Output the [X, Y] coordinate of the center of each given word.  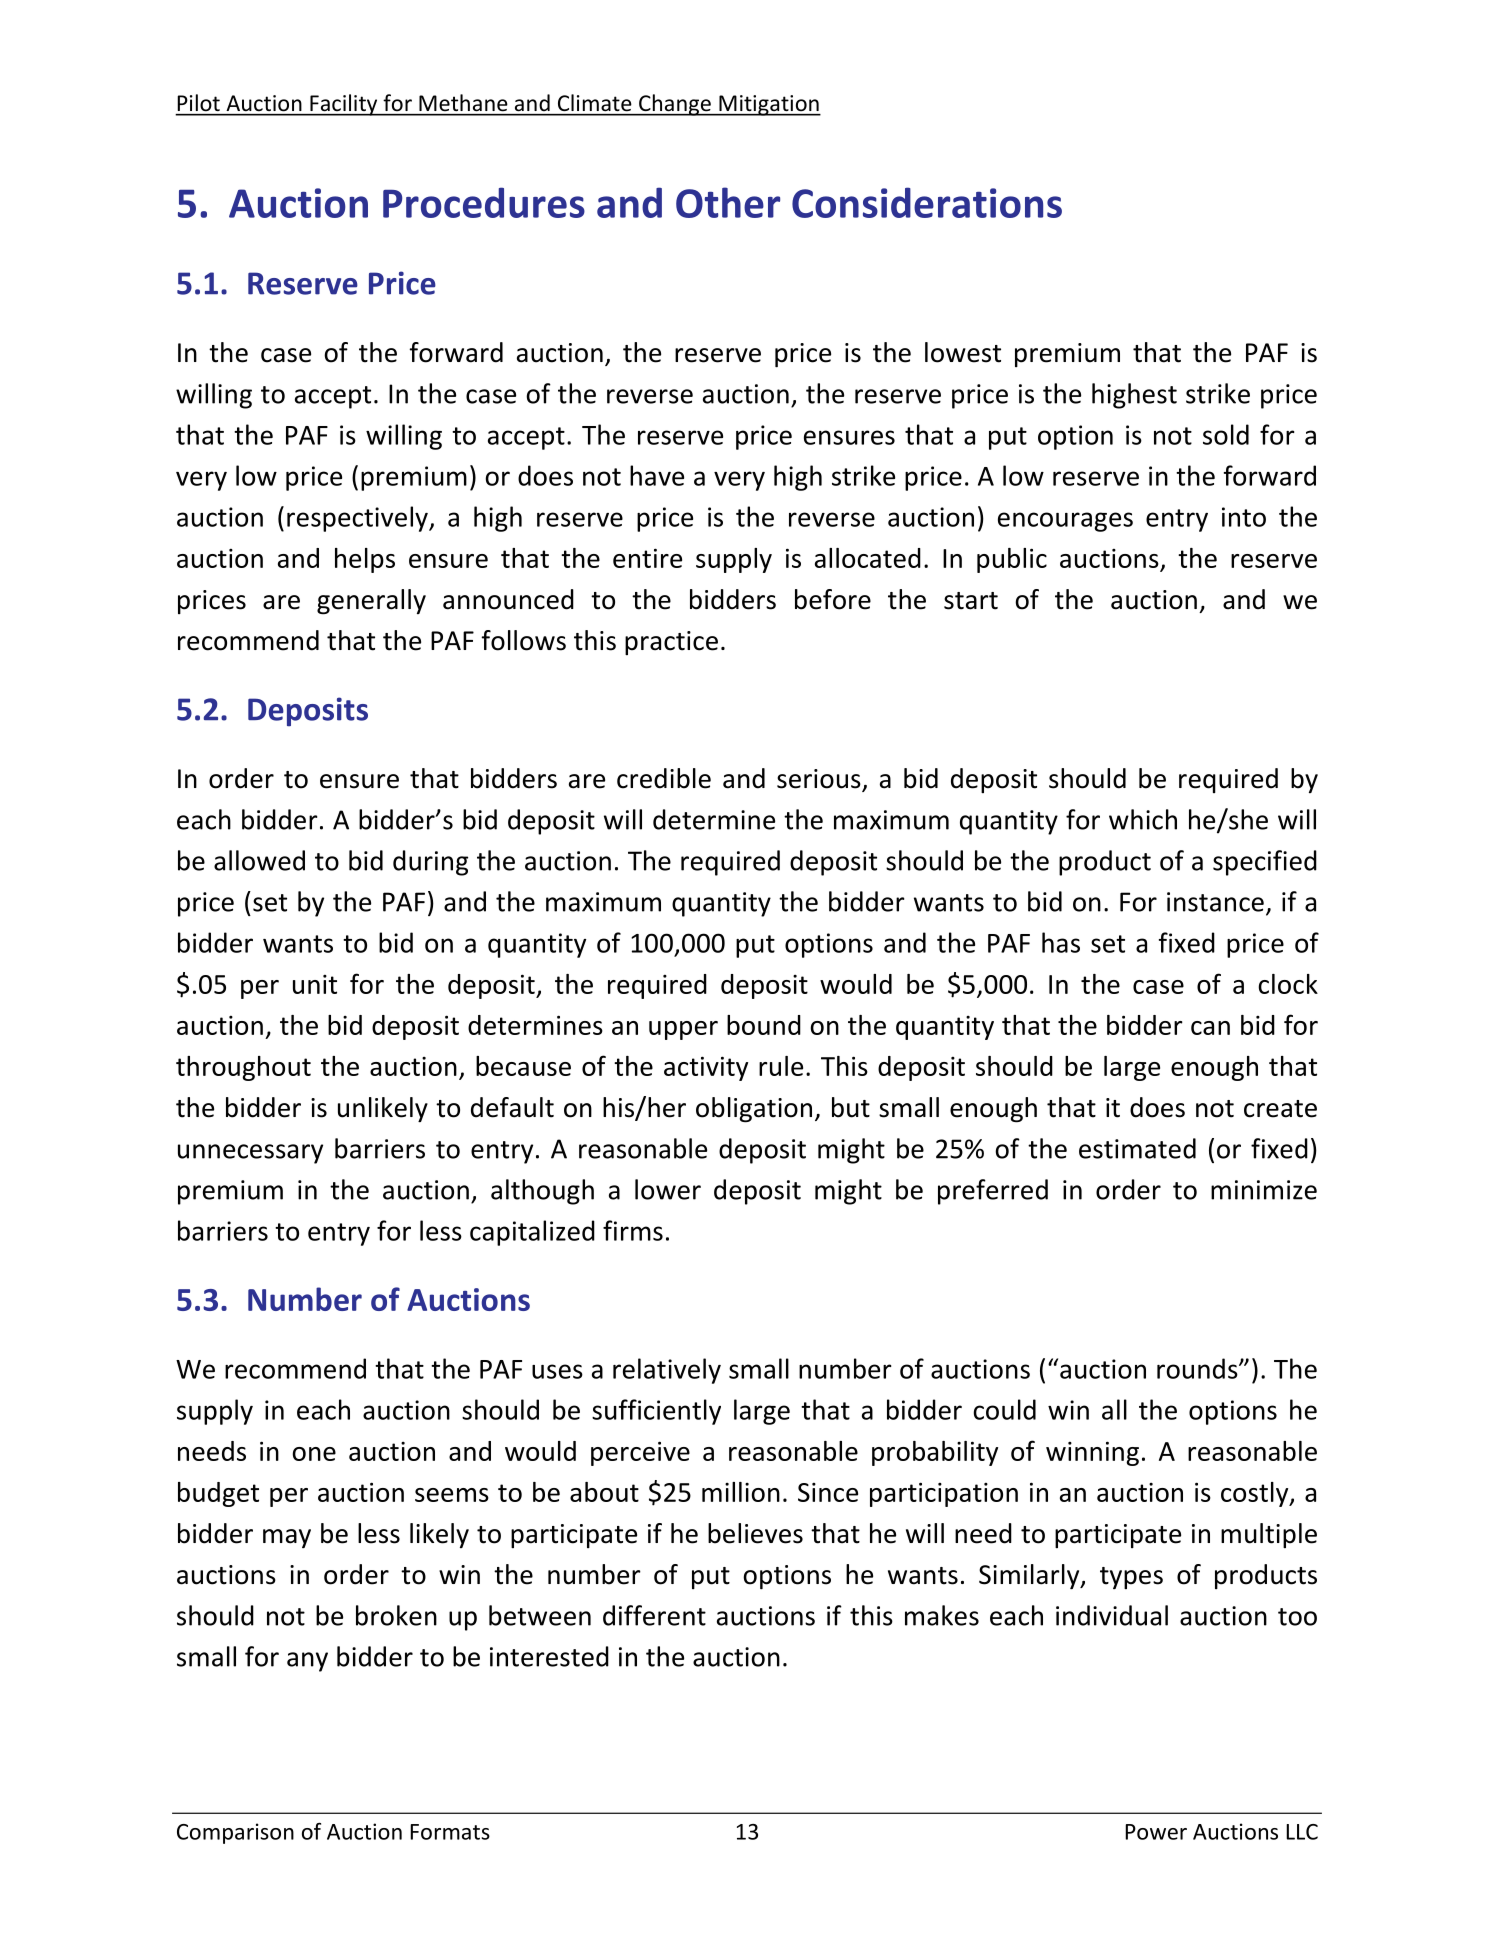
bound [764, 1025]
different [654, 1615]
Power [1156, 1832]
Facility [344, 105]
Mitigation [769, 105]
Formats [450, 1832]
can [1210, 1028]
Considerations [927, 202]
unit [315, 984]
